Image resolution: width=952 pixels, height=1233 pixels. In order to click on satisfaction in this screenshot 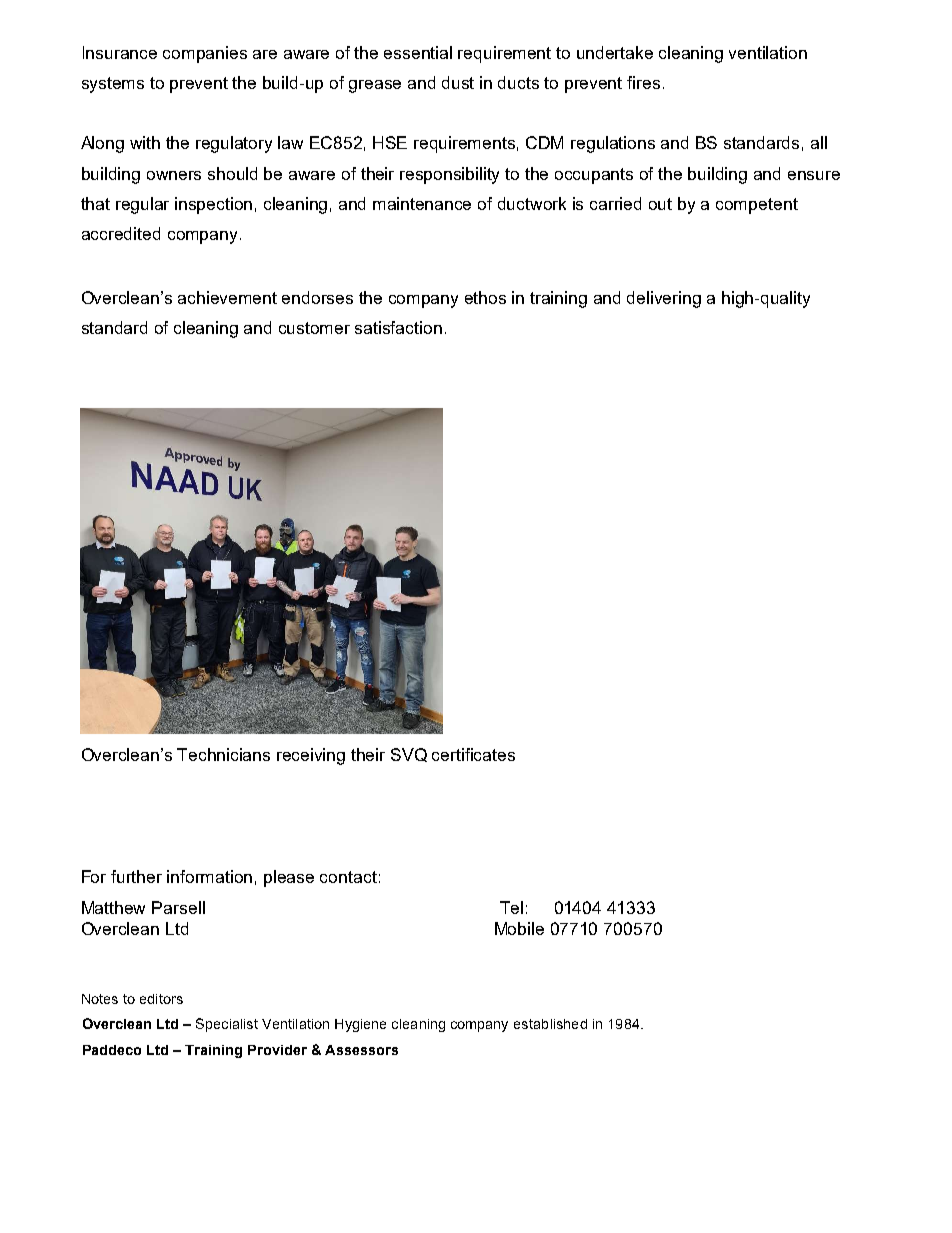, I will do `click(398, 327)`.
